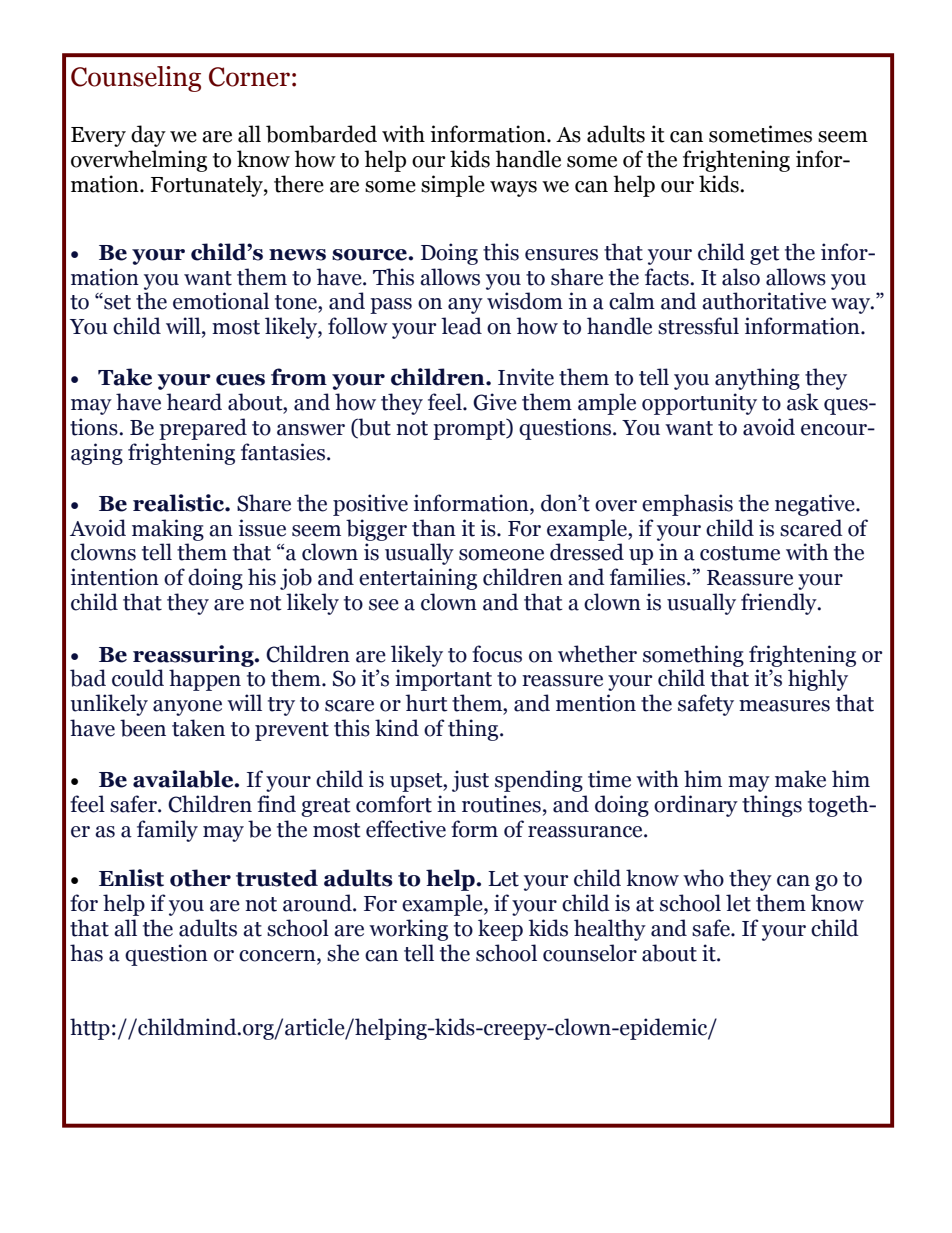 The image size is (952, 1233). I want to click on other, so click(200, 878).
